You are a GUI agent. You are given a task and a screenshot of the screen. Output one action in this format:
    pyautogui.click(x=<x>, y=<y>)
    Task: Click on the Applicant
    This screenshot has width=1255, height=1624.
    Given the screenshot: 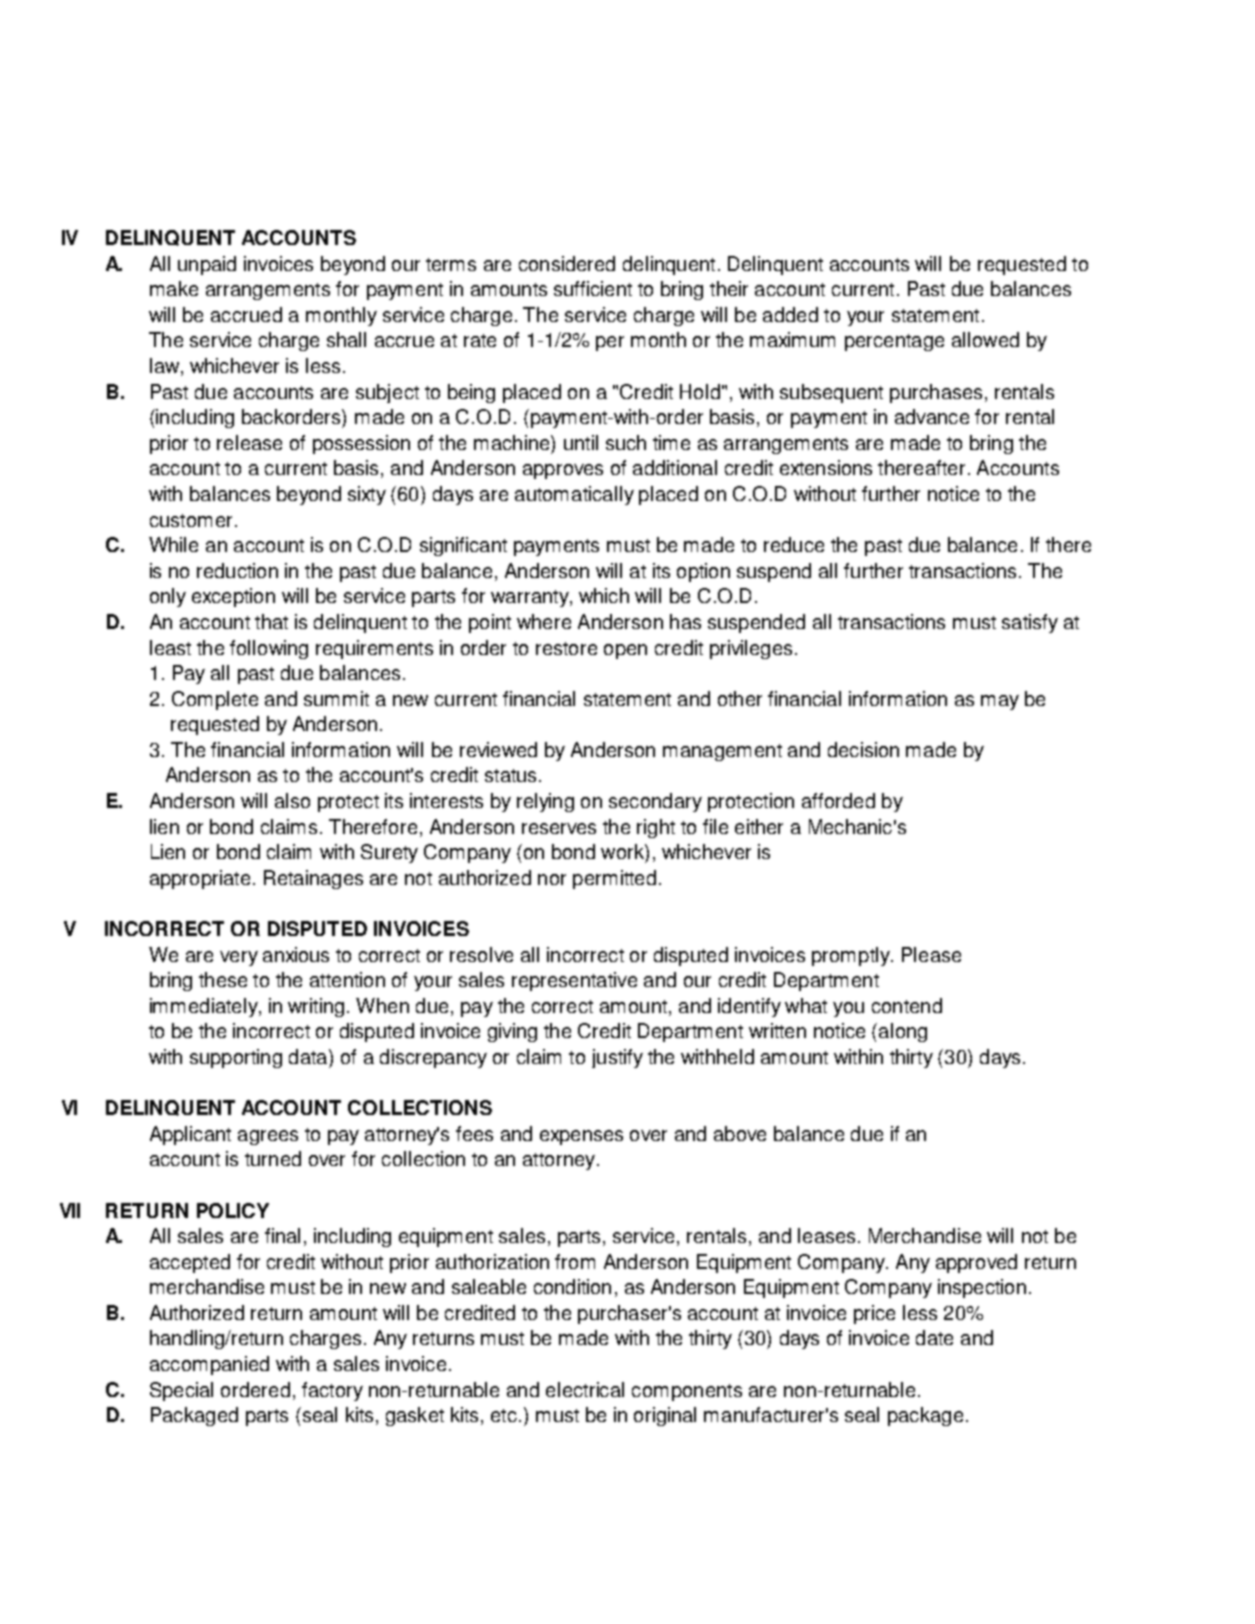 What is the action you would take?
    pyautogui.click(x=190, y=1135)
